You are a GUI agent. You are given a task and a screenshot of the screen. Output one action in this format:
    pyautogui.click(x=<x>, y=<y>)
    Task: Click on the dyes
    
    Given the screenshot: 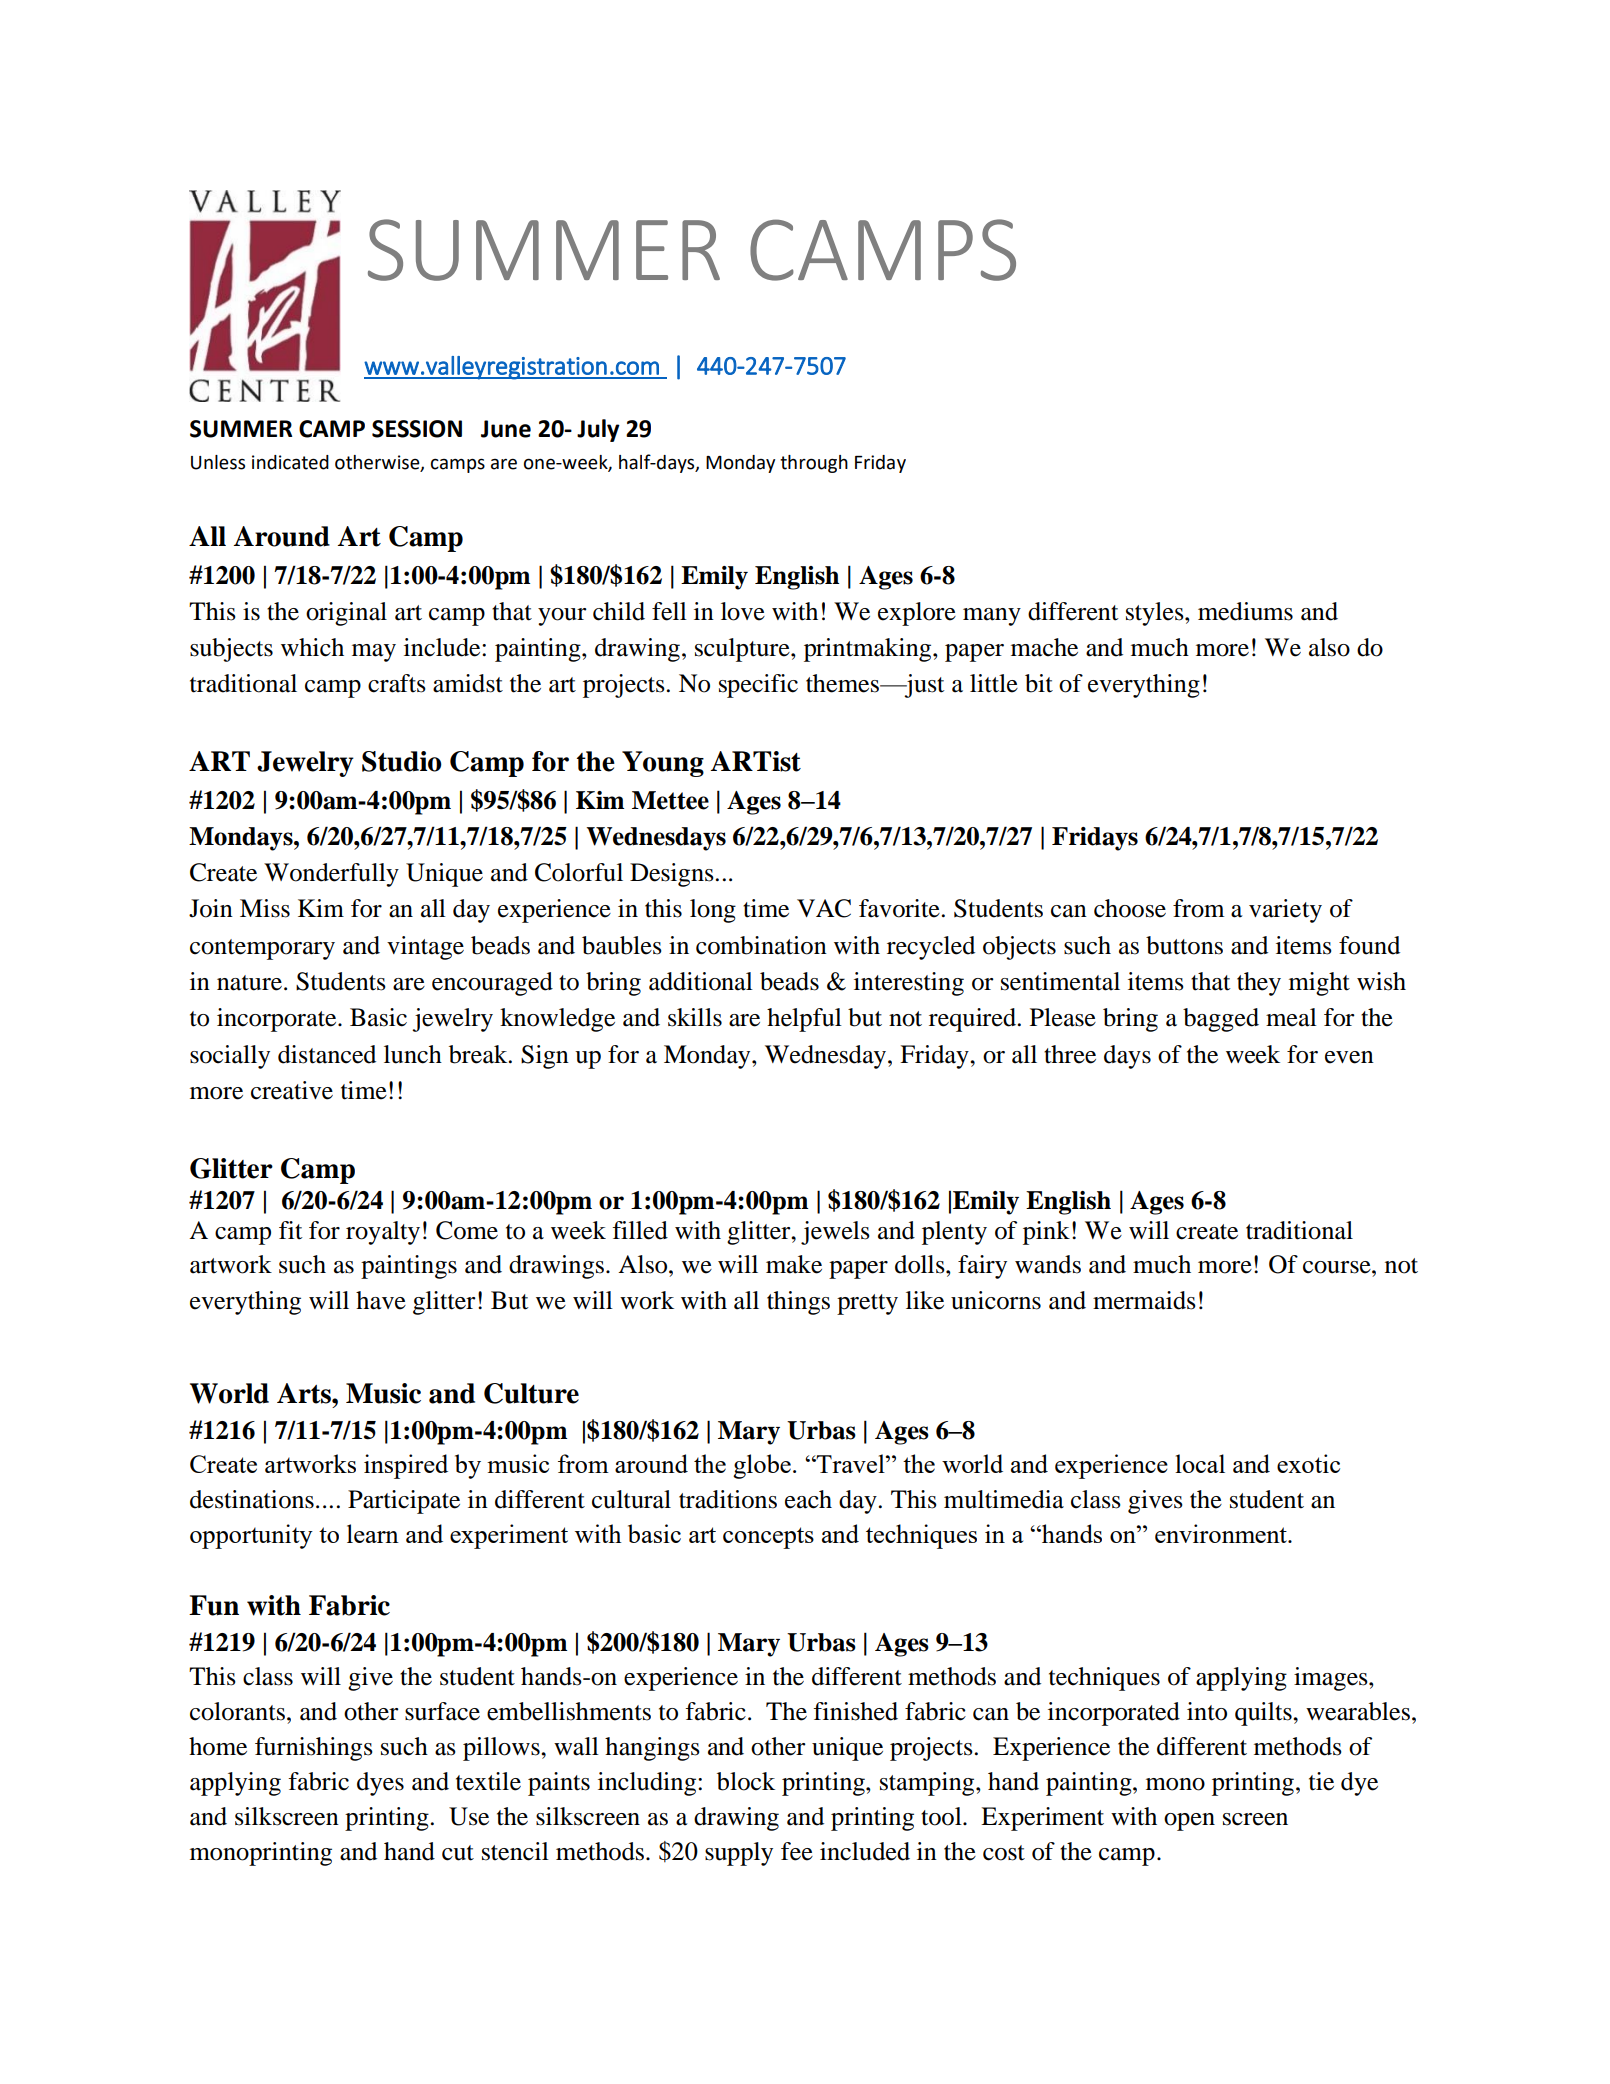 What is the action you would take?
    pyautogui.click(x=380, y=1784)
